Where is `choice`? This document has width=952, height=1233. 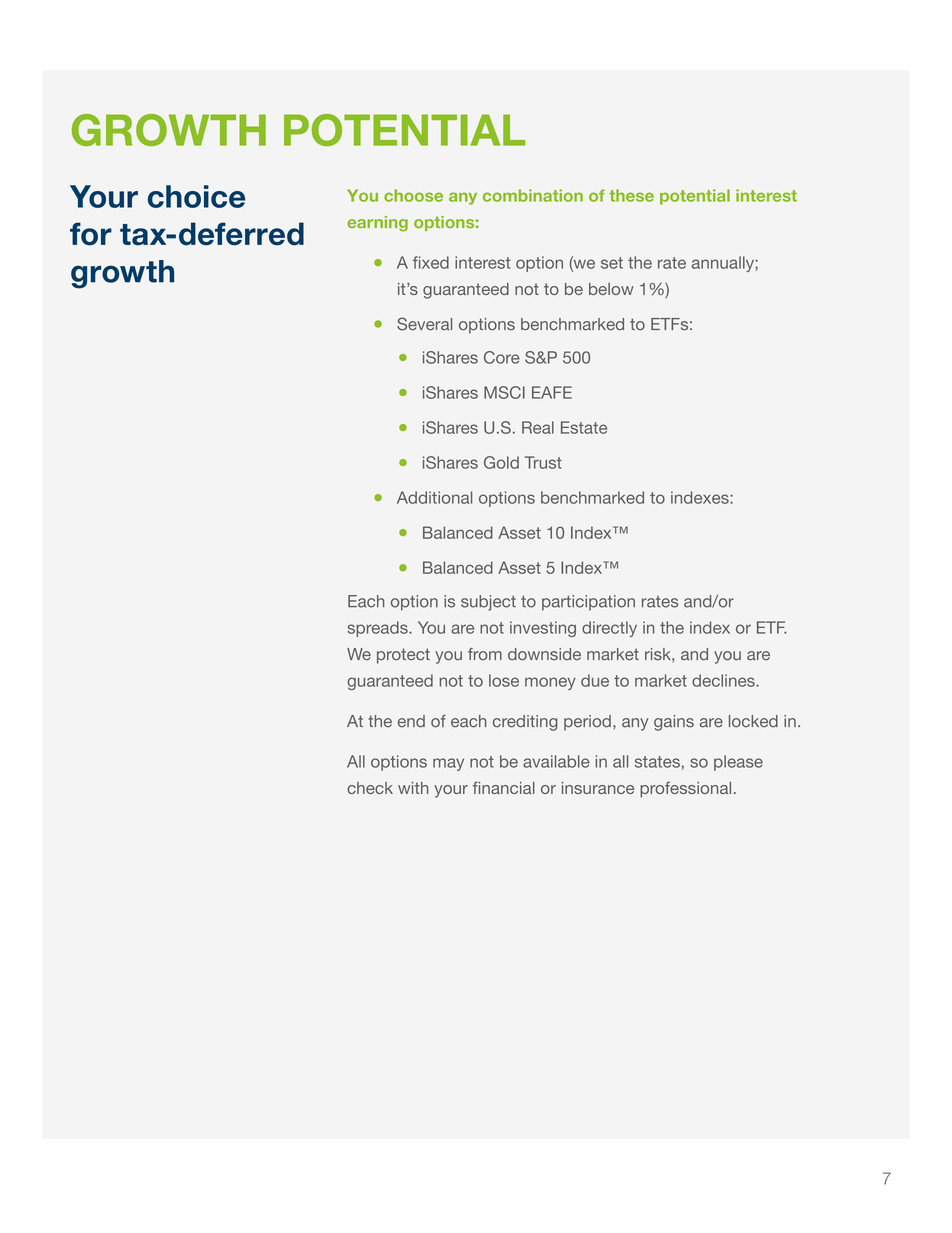
choice is located at coordinates (196, 196).
